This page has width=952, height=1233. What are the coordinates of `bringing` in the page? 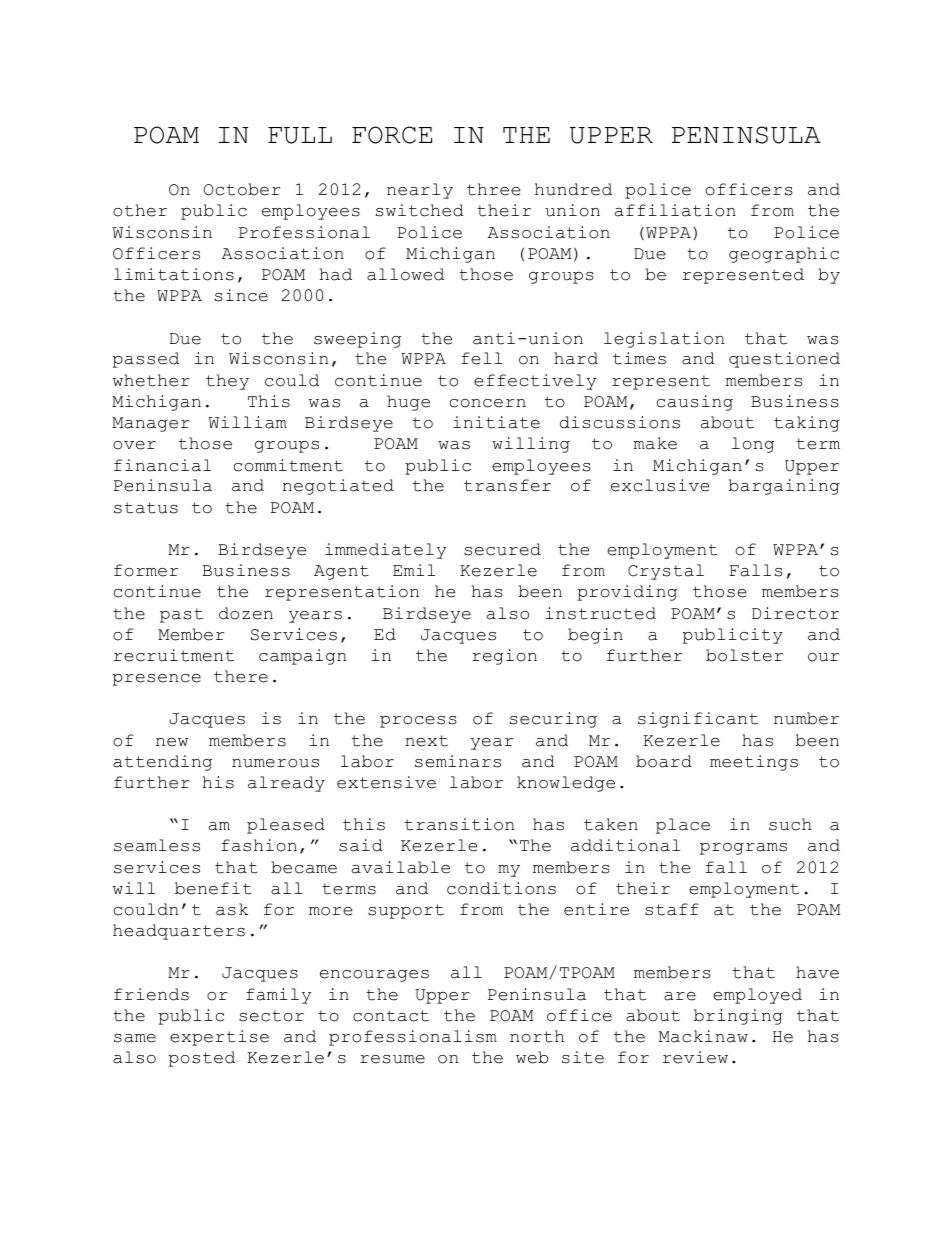 It's located at (738, 1017).
